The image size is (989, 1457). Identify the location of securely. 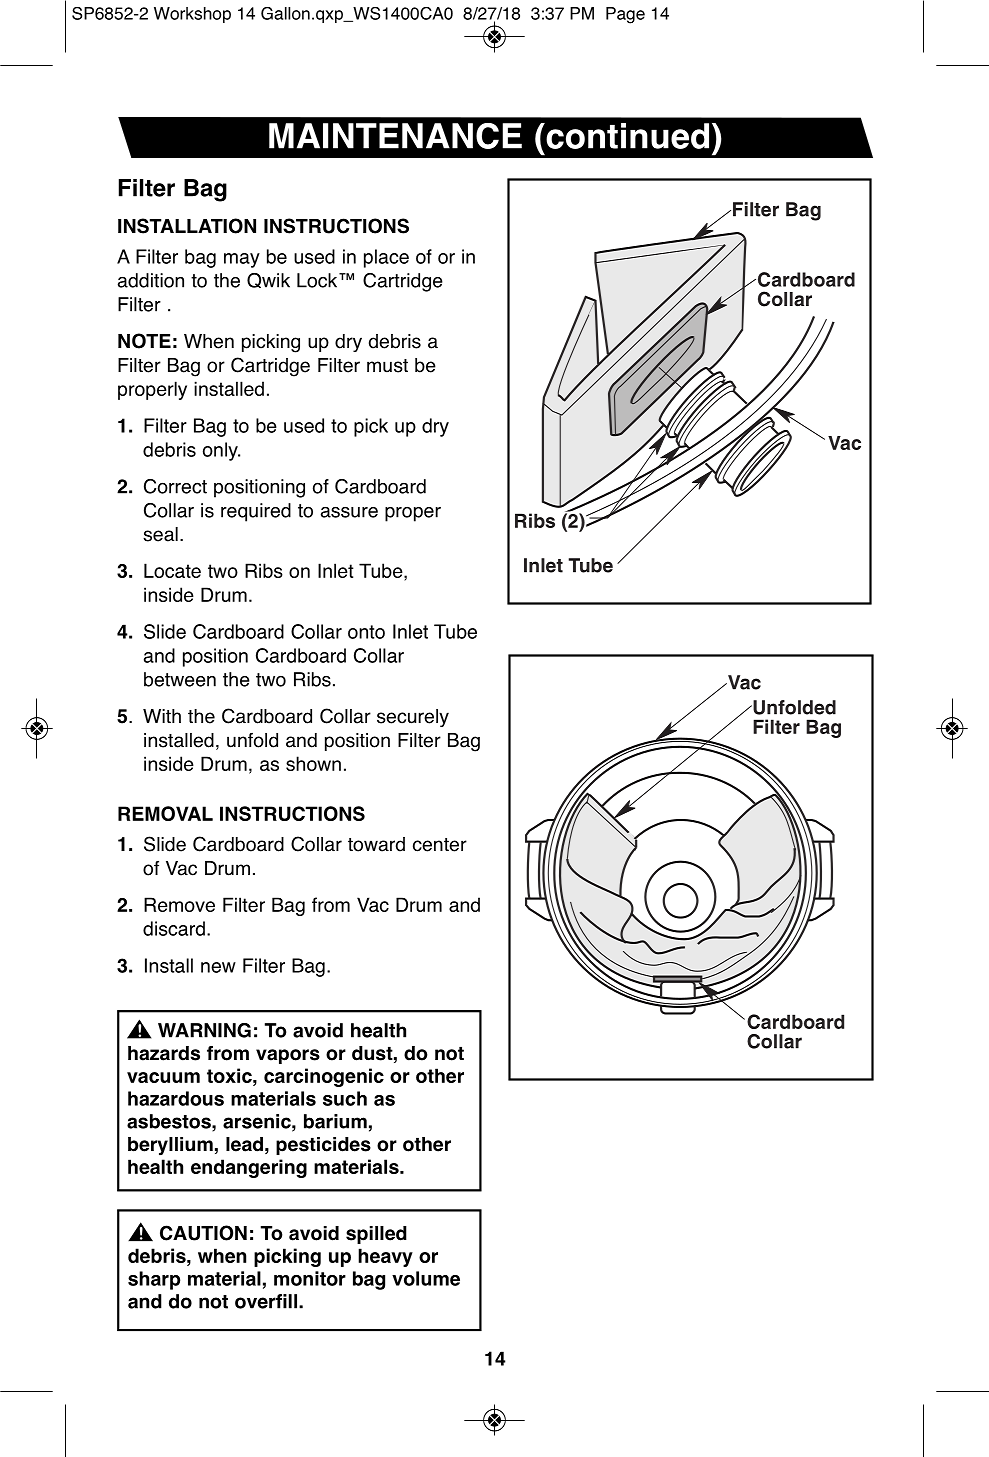
(413, 718).
